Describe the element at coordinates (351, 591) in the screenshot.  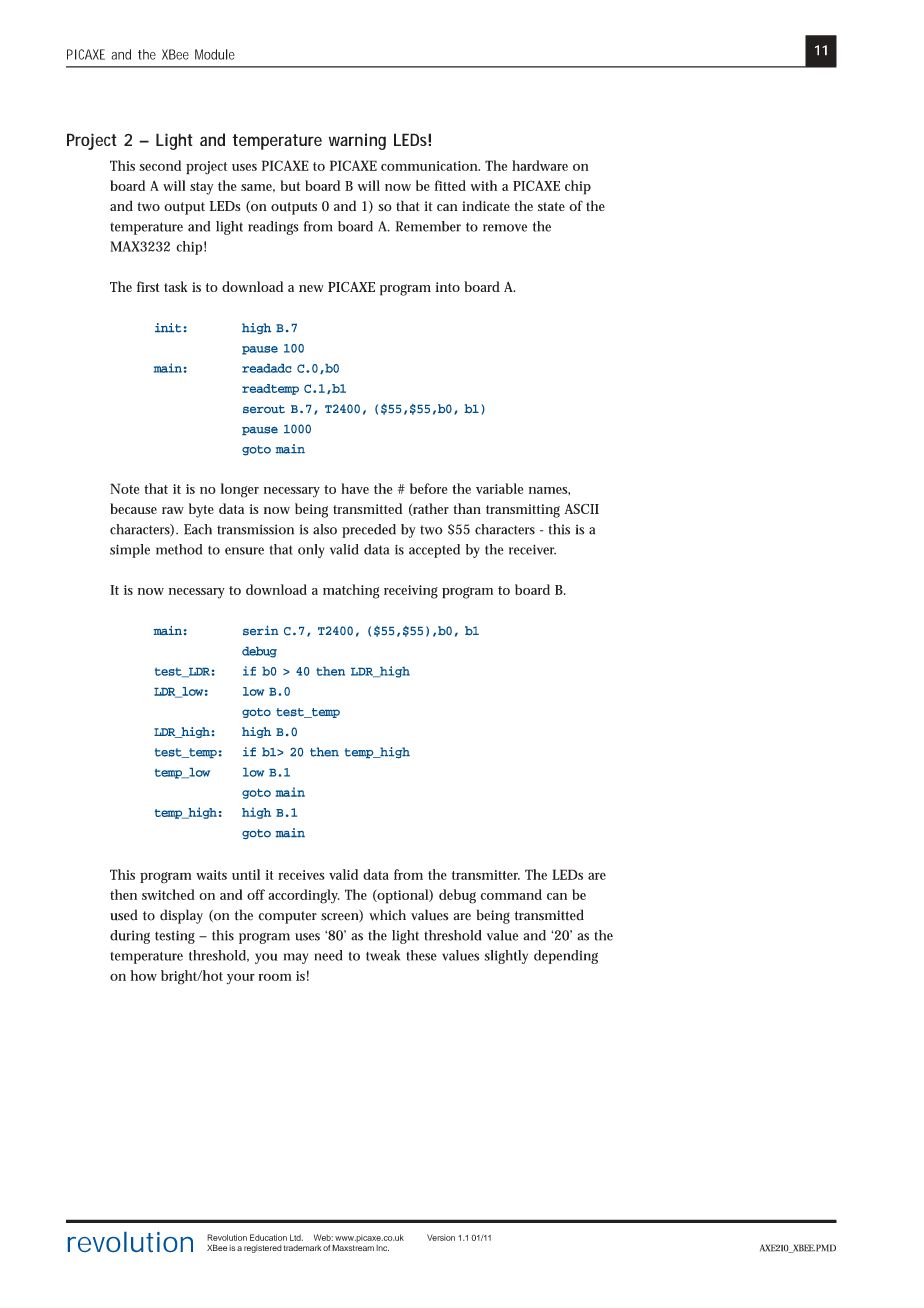
I see `matching` at that location.
